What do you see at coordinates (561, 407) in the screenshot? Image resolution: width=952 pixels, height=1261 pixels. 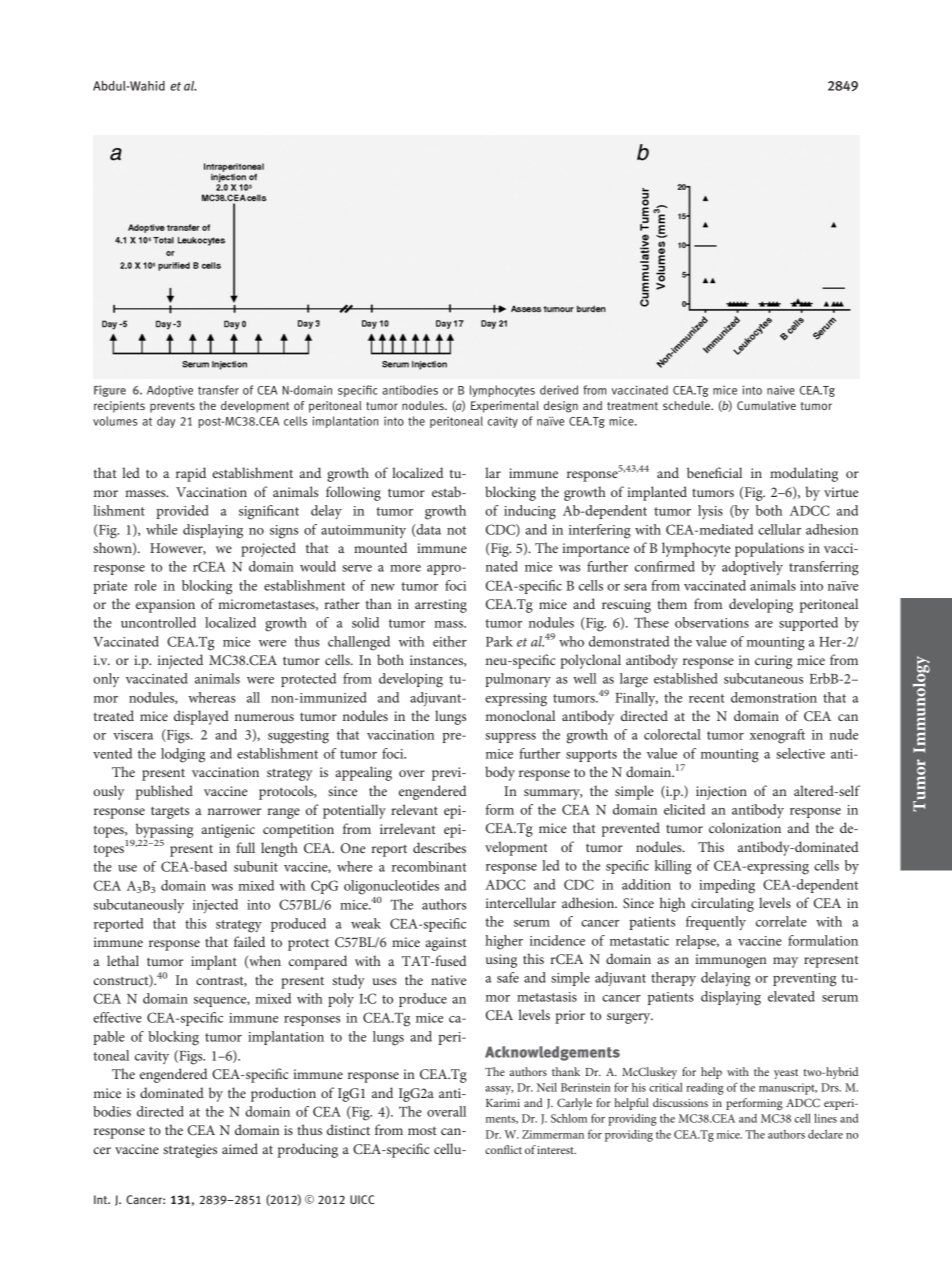 I see `design` at bounding box center [561, 407].
